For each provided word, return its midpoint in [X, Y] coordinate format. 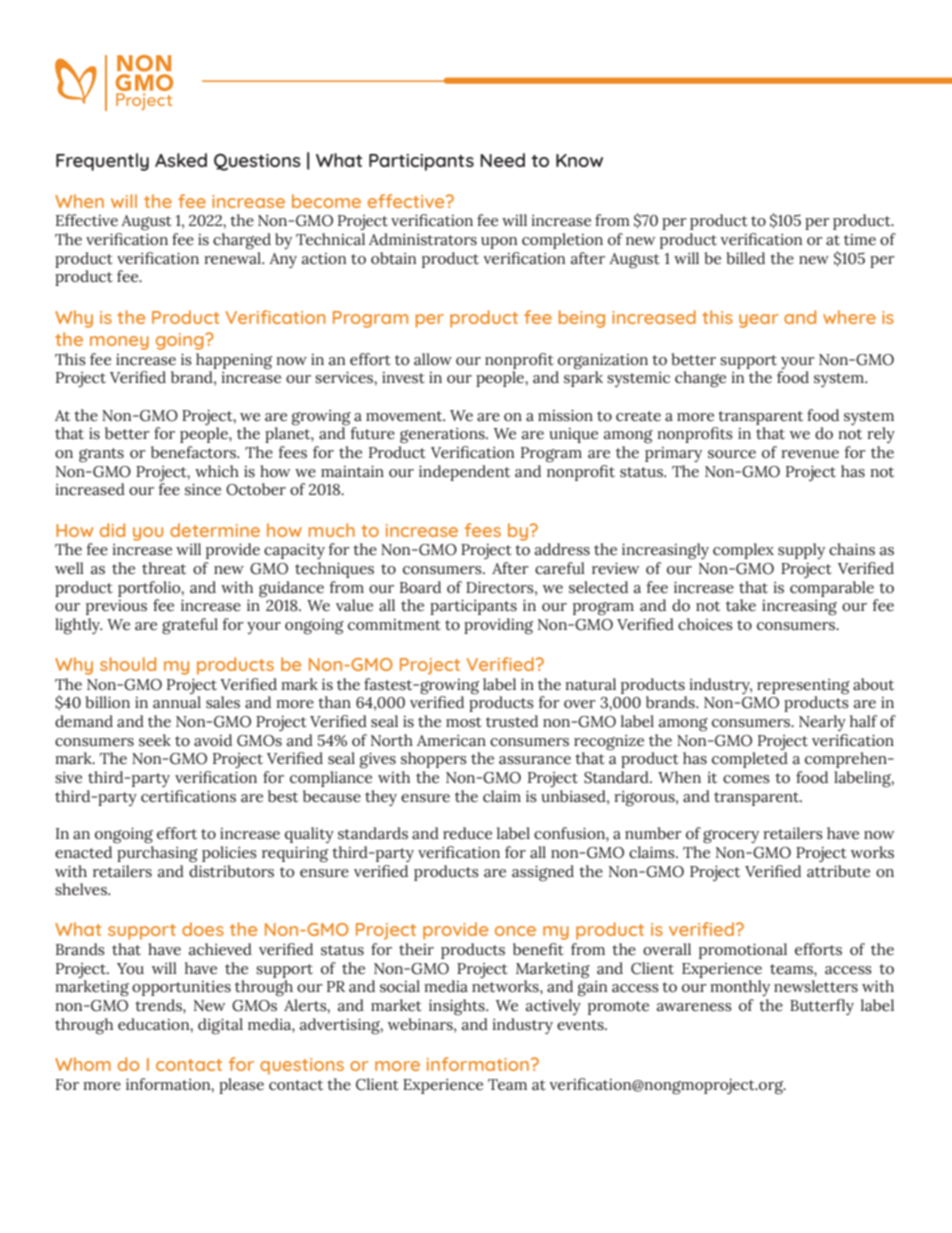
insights [458, 1007]
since [203, 489]
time [860, 240]
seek [155, 740]
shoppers [434, 760]
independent [464, 473]
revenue [810, 454]
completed [750, 760]
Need [502, 160]
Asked [181, 160]
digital [220, 1026]
